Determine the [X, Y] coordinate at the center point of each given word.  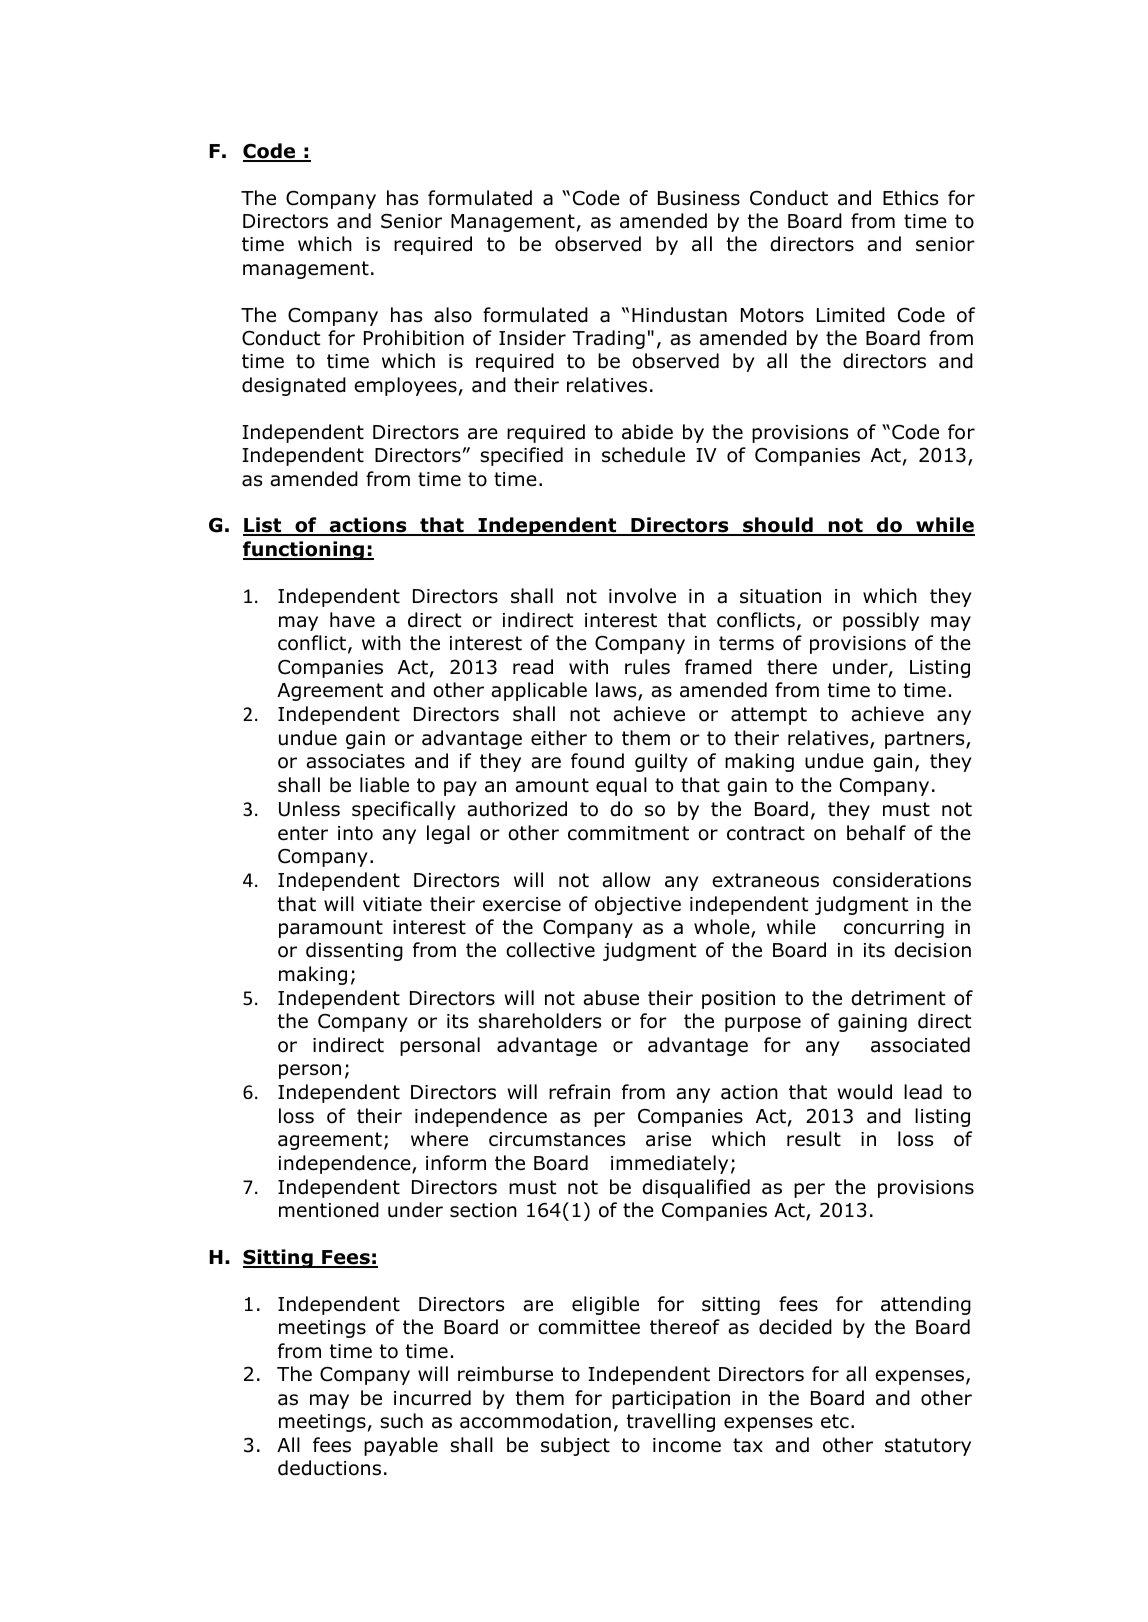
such [401, 1421]
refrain [579, 1092]
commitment [628, 833]
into [355, 833]
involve [642, 596]
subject [575, 1446]
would [865, 1092]
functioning [304, 550]
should [778, 526]
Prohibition [414, 338]
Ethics [910, 198]
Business [699, 198]
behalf [876, 833]
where [439, 1139]
